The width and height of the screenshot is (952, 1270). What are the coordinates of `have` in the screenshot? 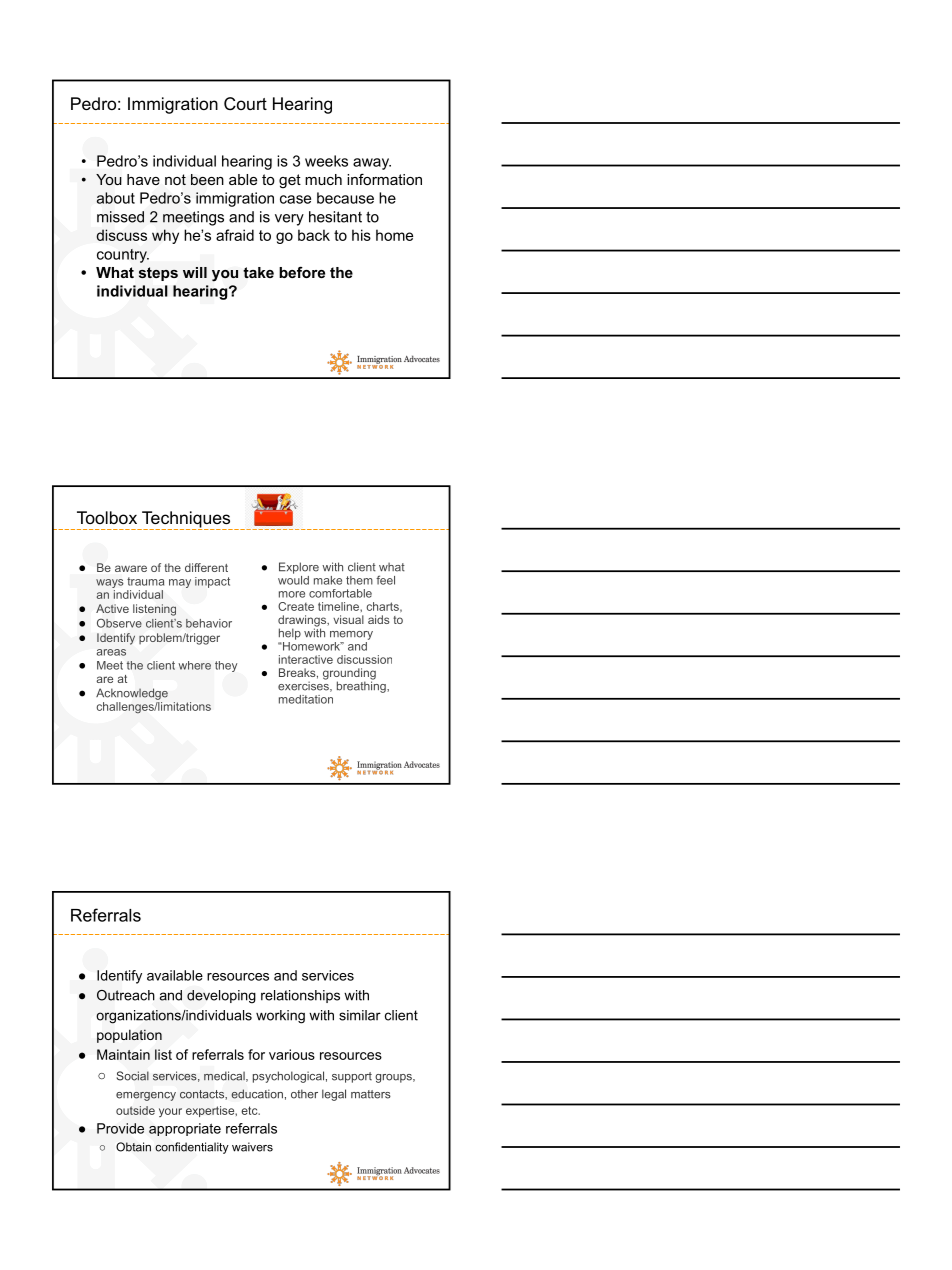 It's located at (143, 179).
